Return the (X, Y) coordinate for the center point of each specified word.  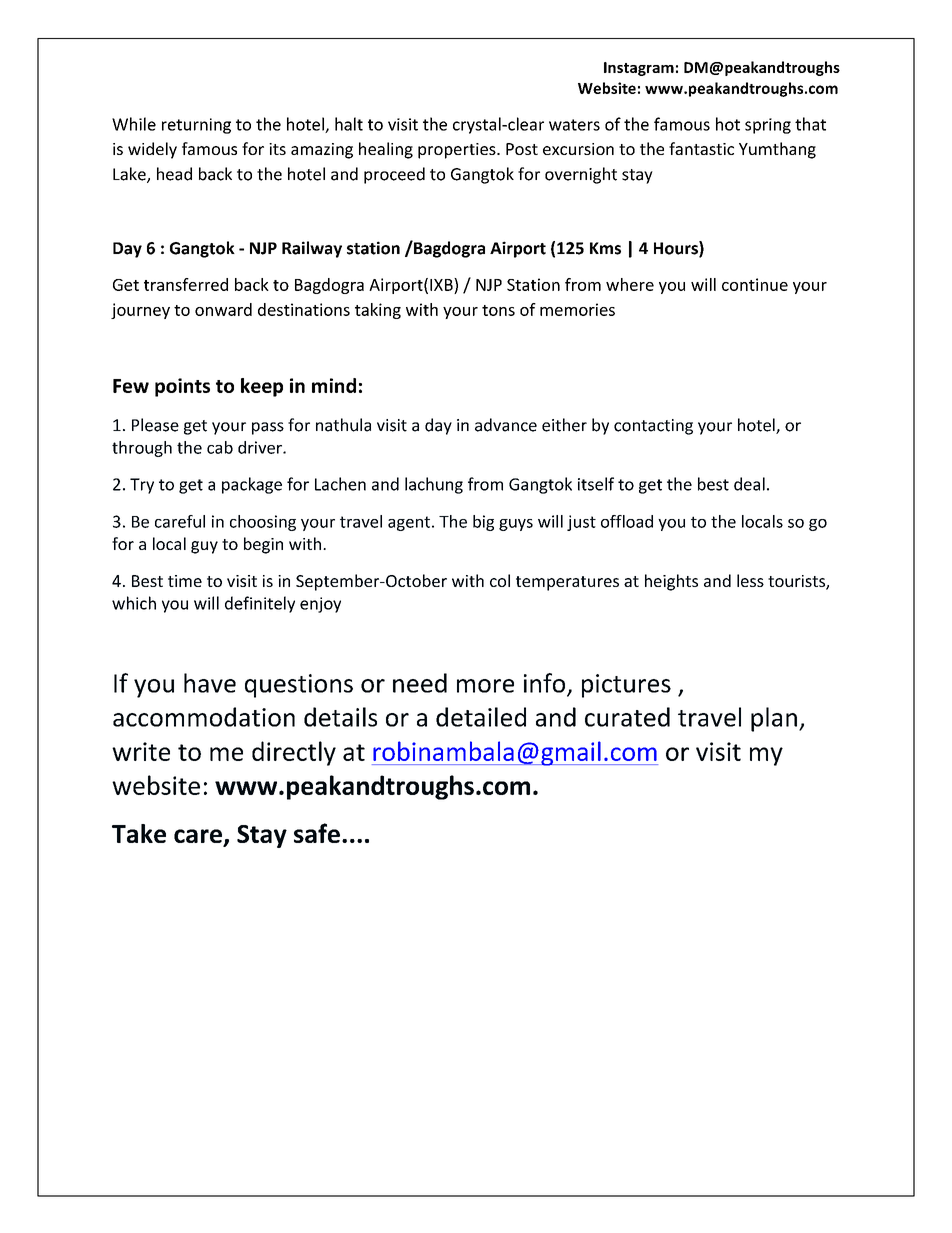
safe (317, 833)
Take (139, 833)
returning (196, 126)
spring (768, 126)
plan (774, 719)
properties (458, 151)
